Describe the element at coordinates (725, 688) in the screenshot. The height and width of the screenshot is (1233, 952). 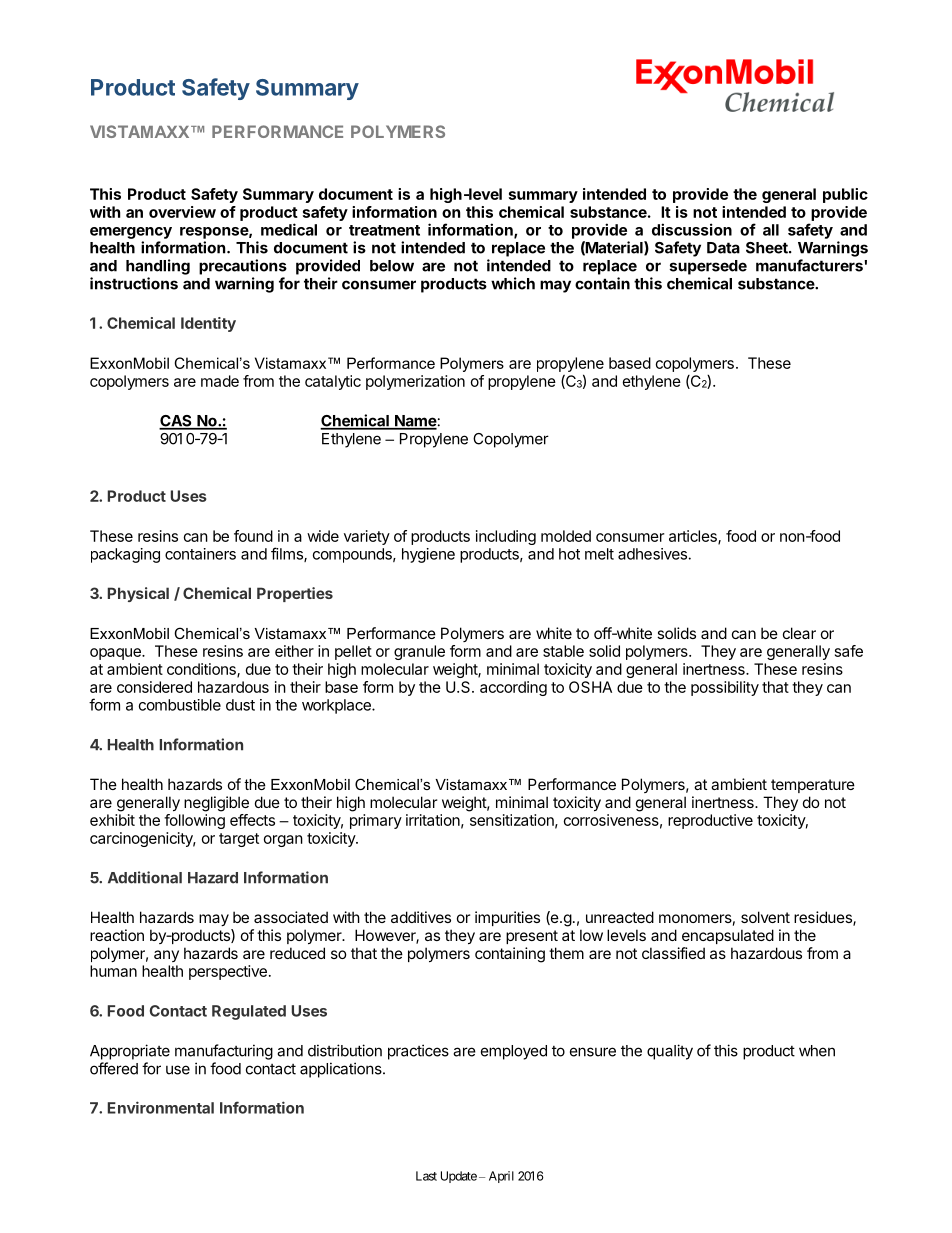
I see `possibility` at that location.
